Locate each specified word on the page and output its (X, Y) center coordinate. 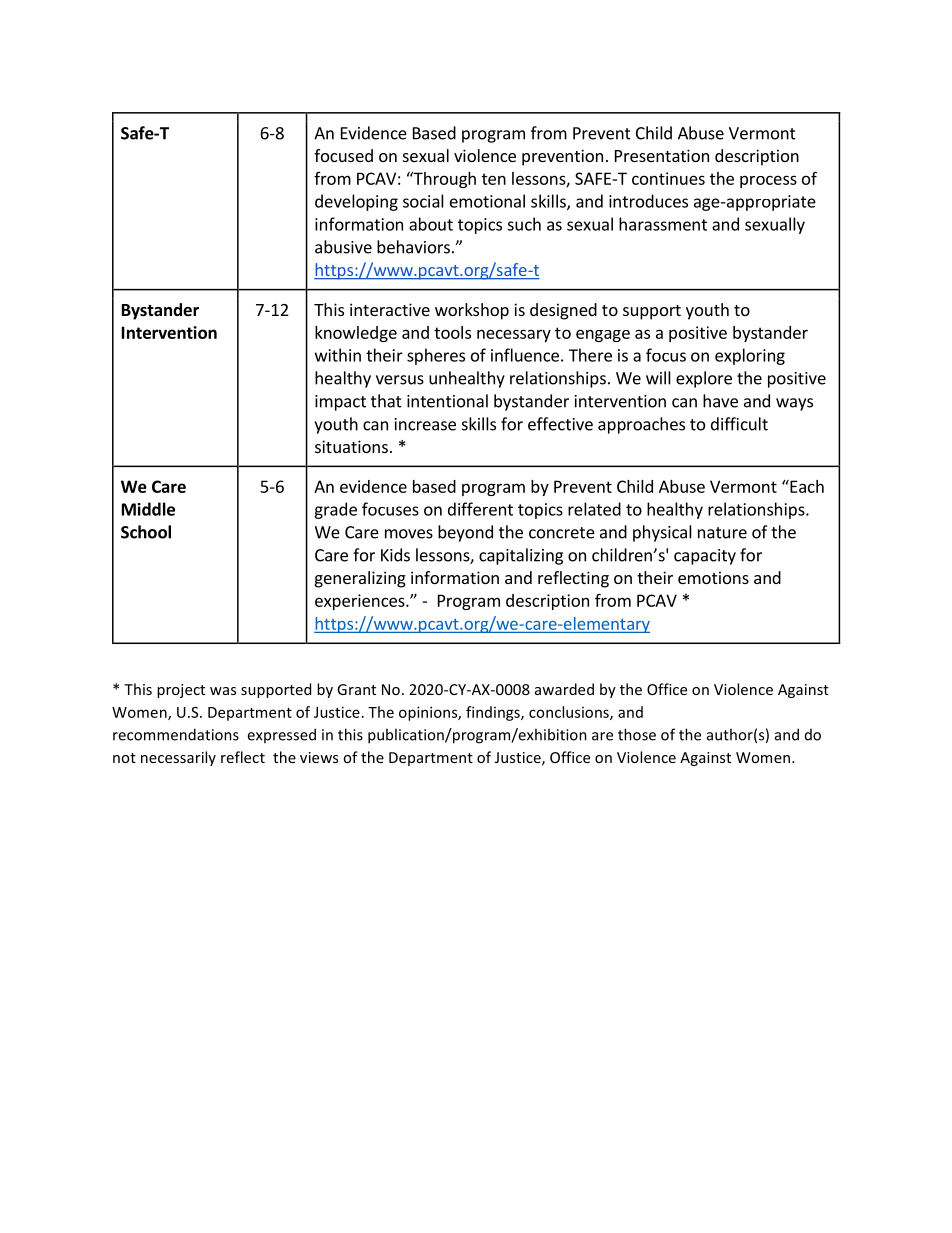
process (768, 181)
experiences (361, 602)
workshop (472, 311)
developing (356, 202)
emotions (713, 577)
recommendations (176, 734)
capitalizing (521, 556)
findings (494, 713)
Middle (148, 509)
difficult (739, 424)
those (637, 734)
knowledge (356, 334)
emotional (487, 201)
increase (425, 424)
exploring (750, 356)
